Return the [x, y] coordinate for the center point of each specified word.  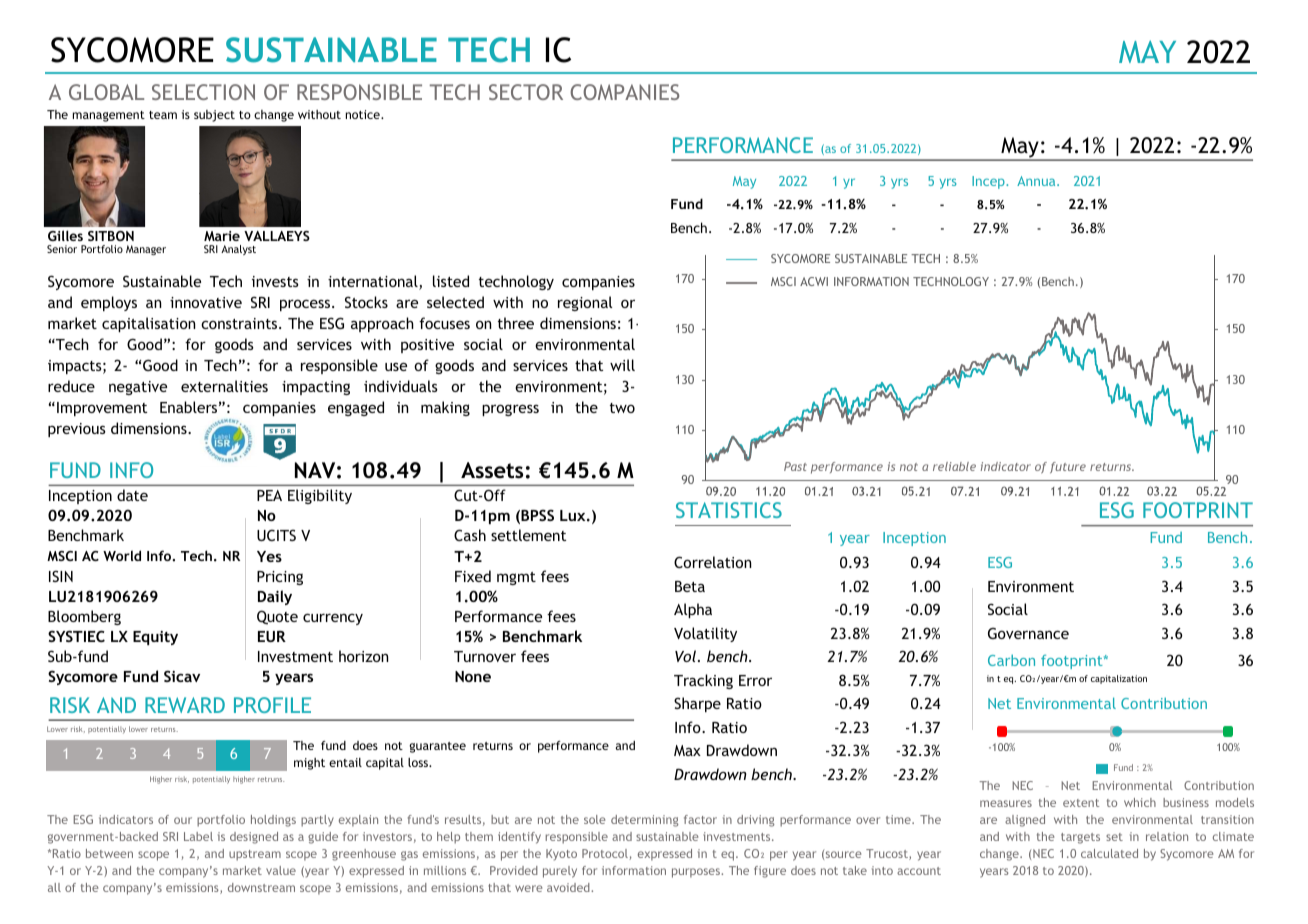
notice [364, 114]
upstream [255, 855]
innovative [206, 302]
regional [585, 303]
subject [214, 116]
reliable [954, 466]
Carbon [1011, 660]
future [1068, 467]
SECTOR [526, 92]
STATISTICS [729, 510]
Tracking [703, 681]
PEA [269, 495]
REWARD [185, 705]
